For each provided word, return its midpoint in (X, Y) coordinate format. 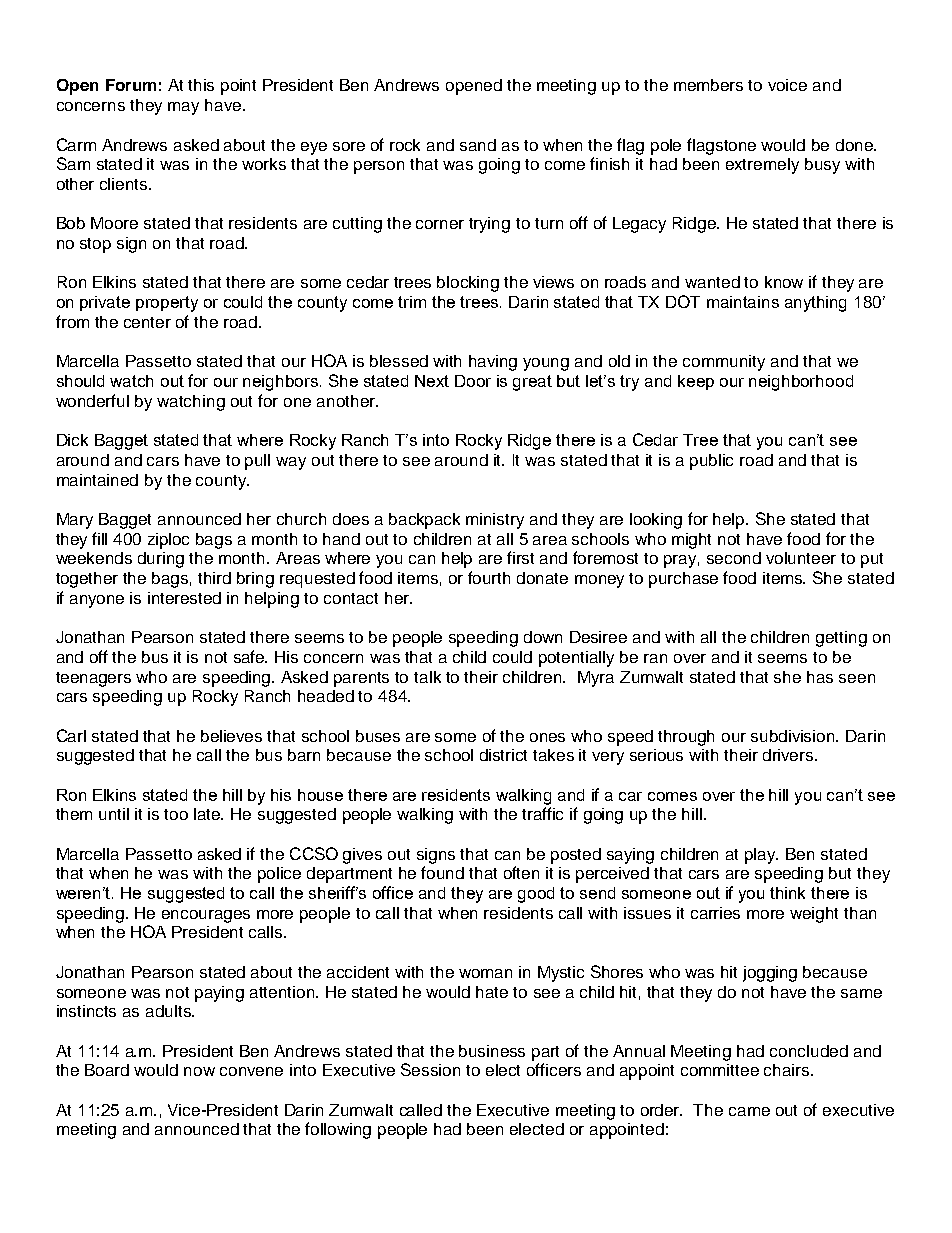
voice (787, 85)
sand (478, 145)
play (761, 856)
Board (107, 1070)
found (442, 872)
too (176, 814)
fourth (489, 577)
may (183, 108)
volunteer (801, 558)
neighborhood (801, 383)
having (493, 363)
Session (430, 1069)
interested (184, 598)
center (147, 322)
